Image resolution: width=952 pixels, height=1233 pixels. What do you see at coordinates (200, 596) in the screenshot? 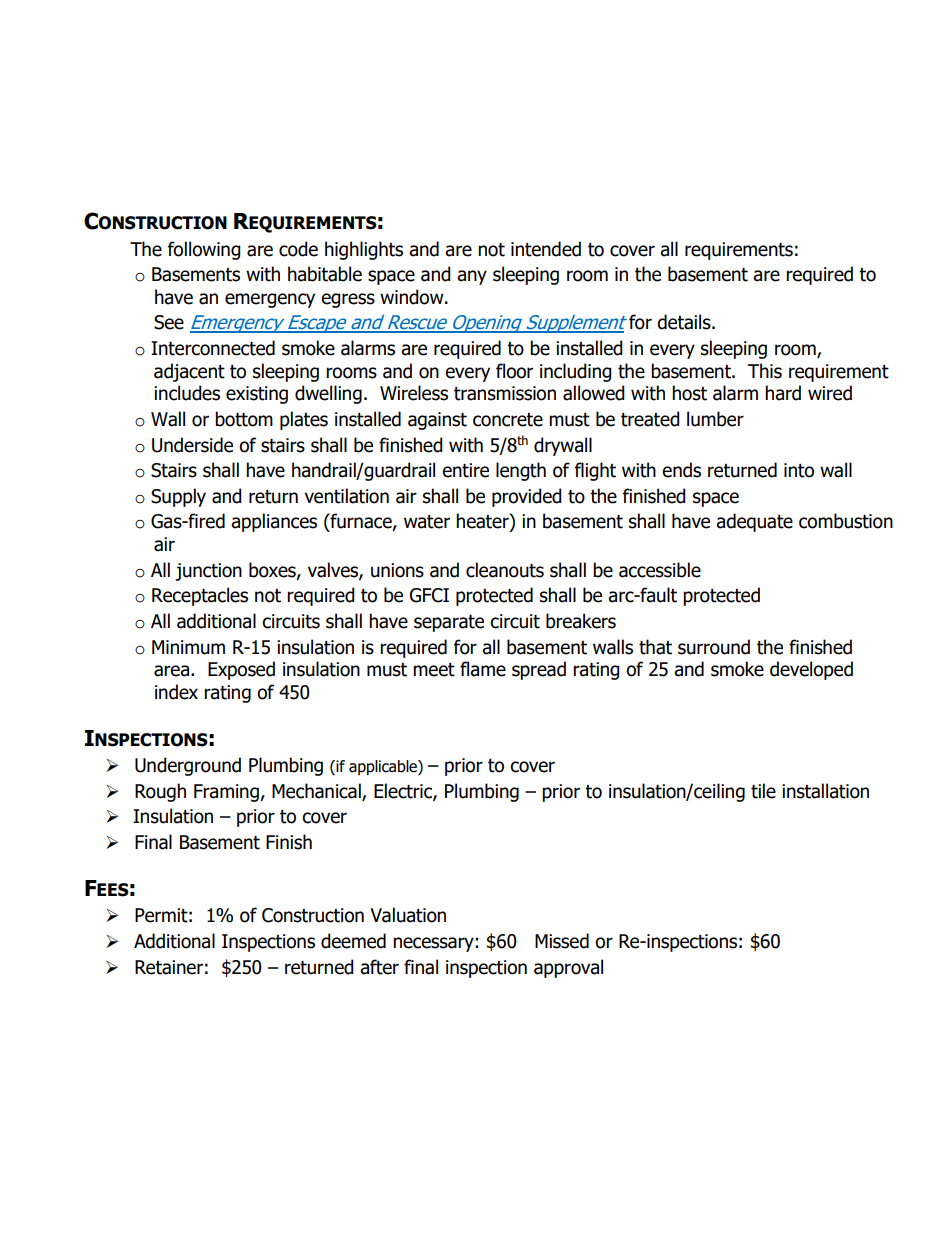
I see `Receptacles` at bounding box center [200, 596].
